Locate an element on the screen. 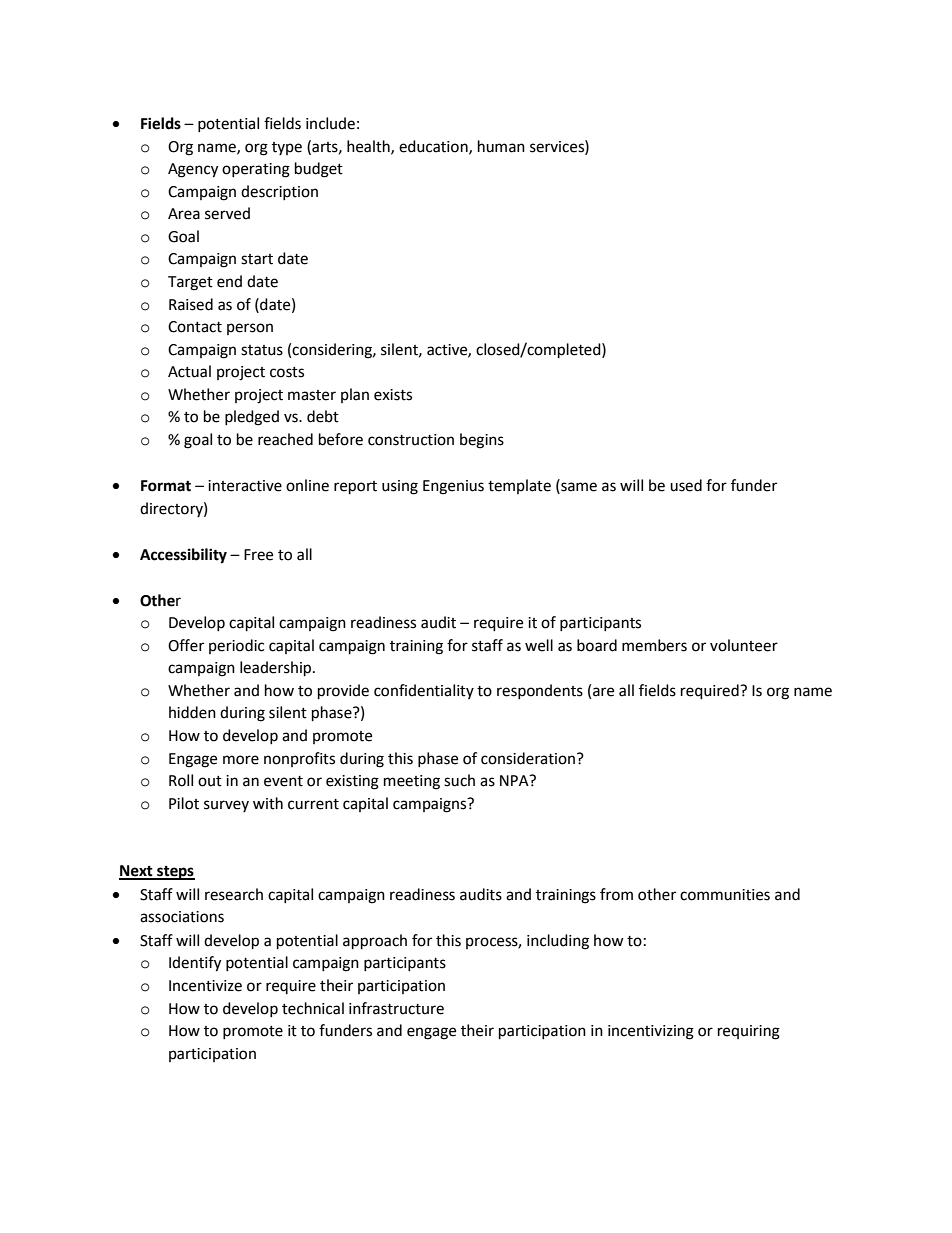 The image size is (952, 1233). using is located at coordinates (400, 487).
